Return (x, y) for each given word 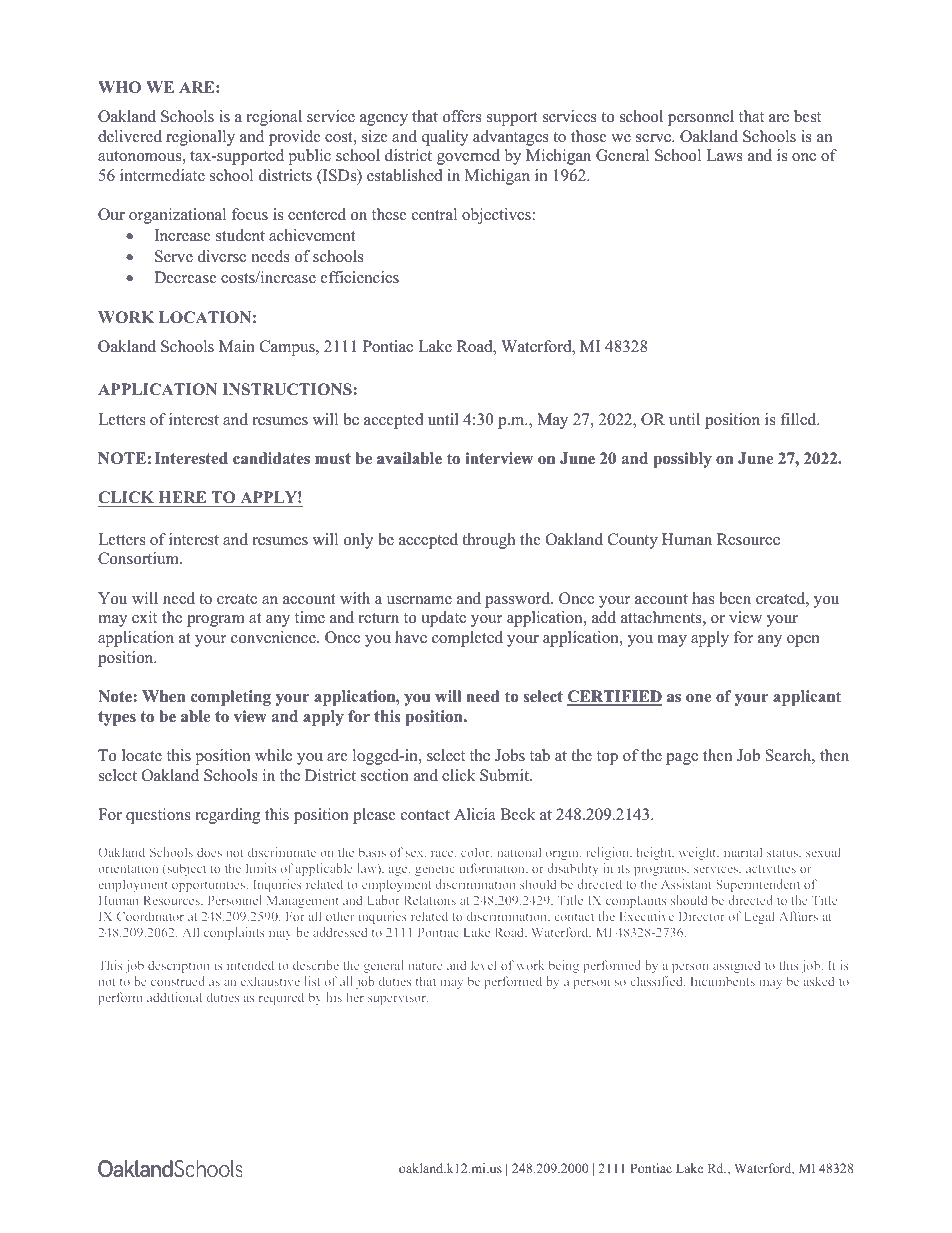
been (735, 598)
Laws (724, 155)
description (178, 966)
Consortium (139, 558)
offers (462, 116)
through (488, 541)
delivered (130, 136)
